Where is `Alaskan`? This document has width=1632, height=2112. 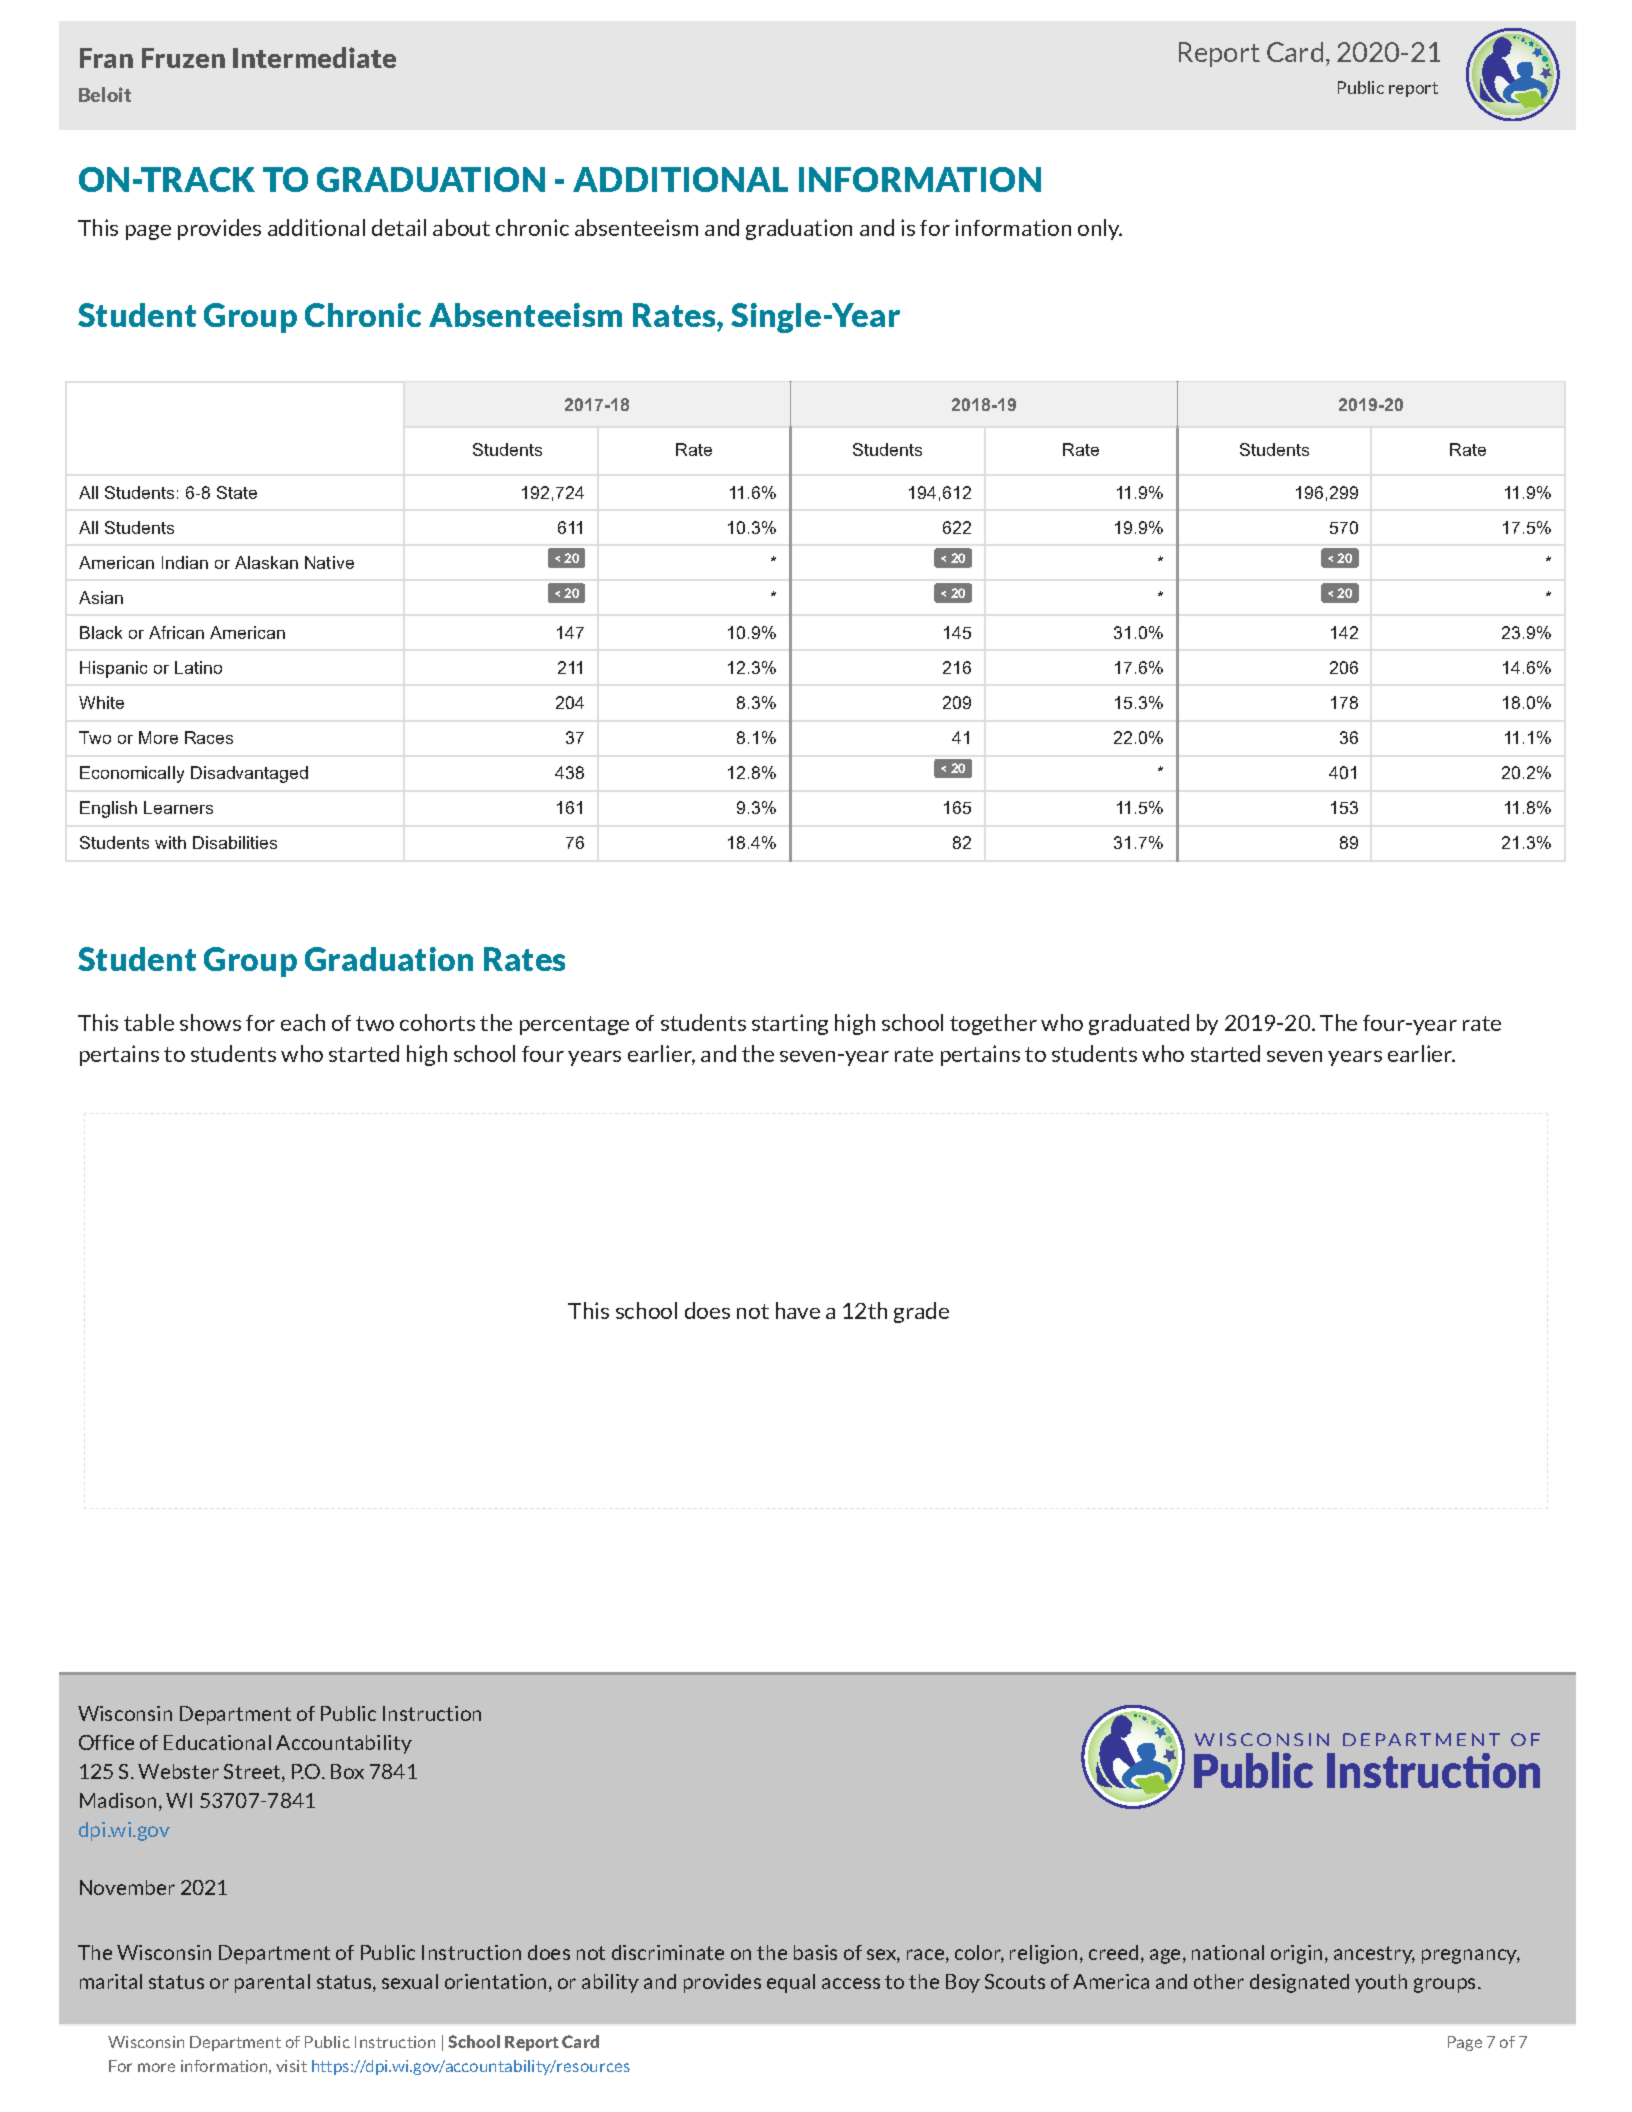 Alaskan is located at coordinates (266, 562).
